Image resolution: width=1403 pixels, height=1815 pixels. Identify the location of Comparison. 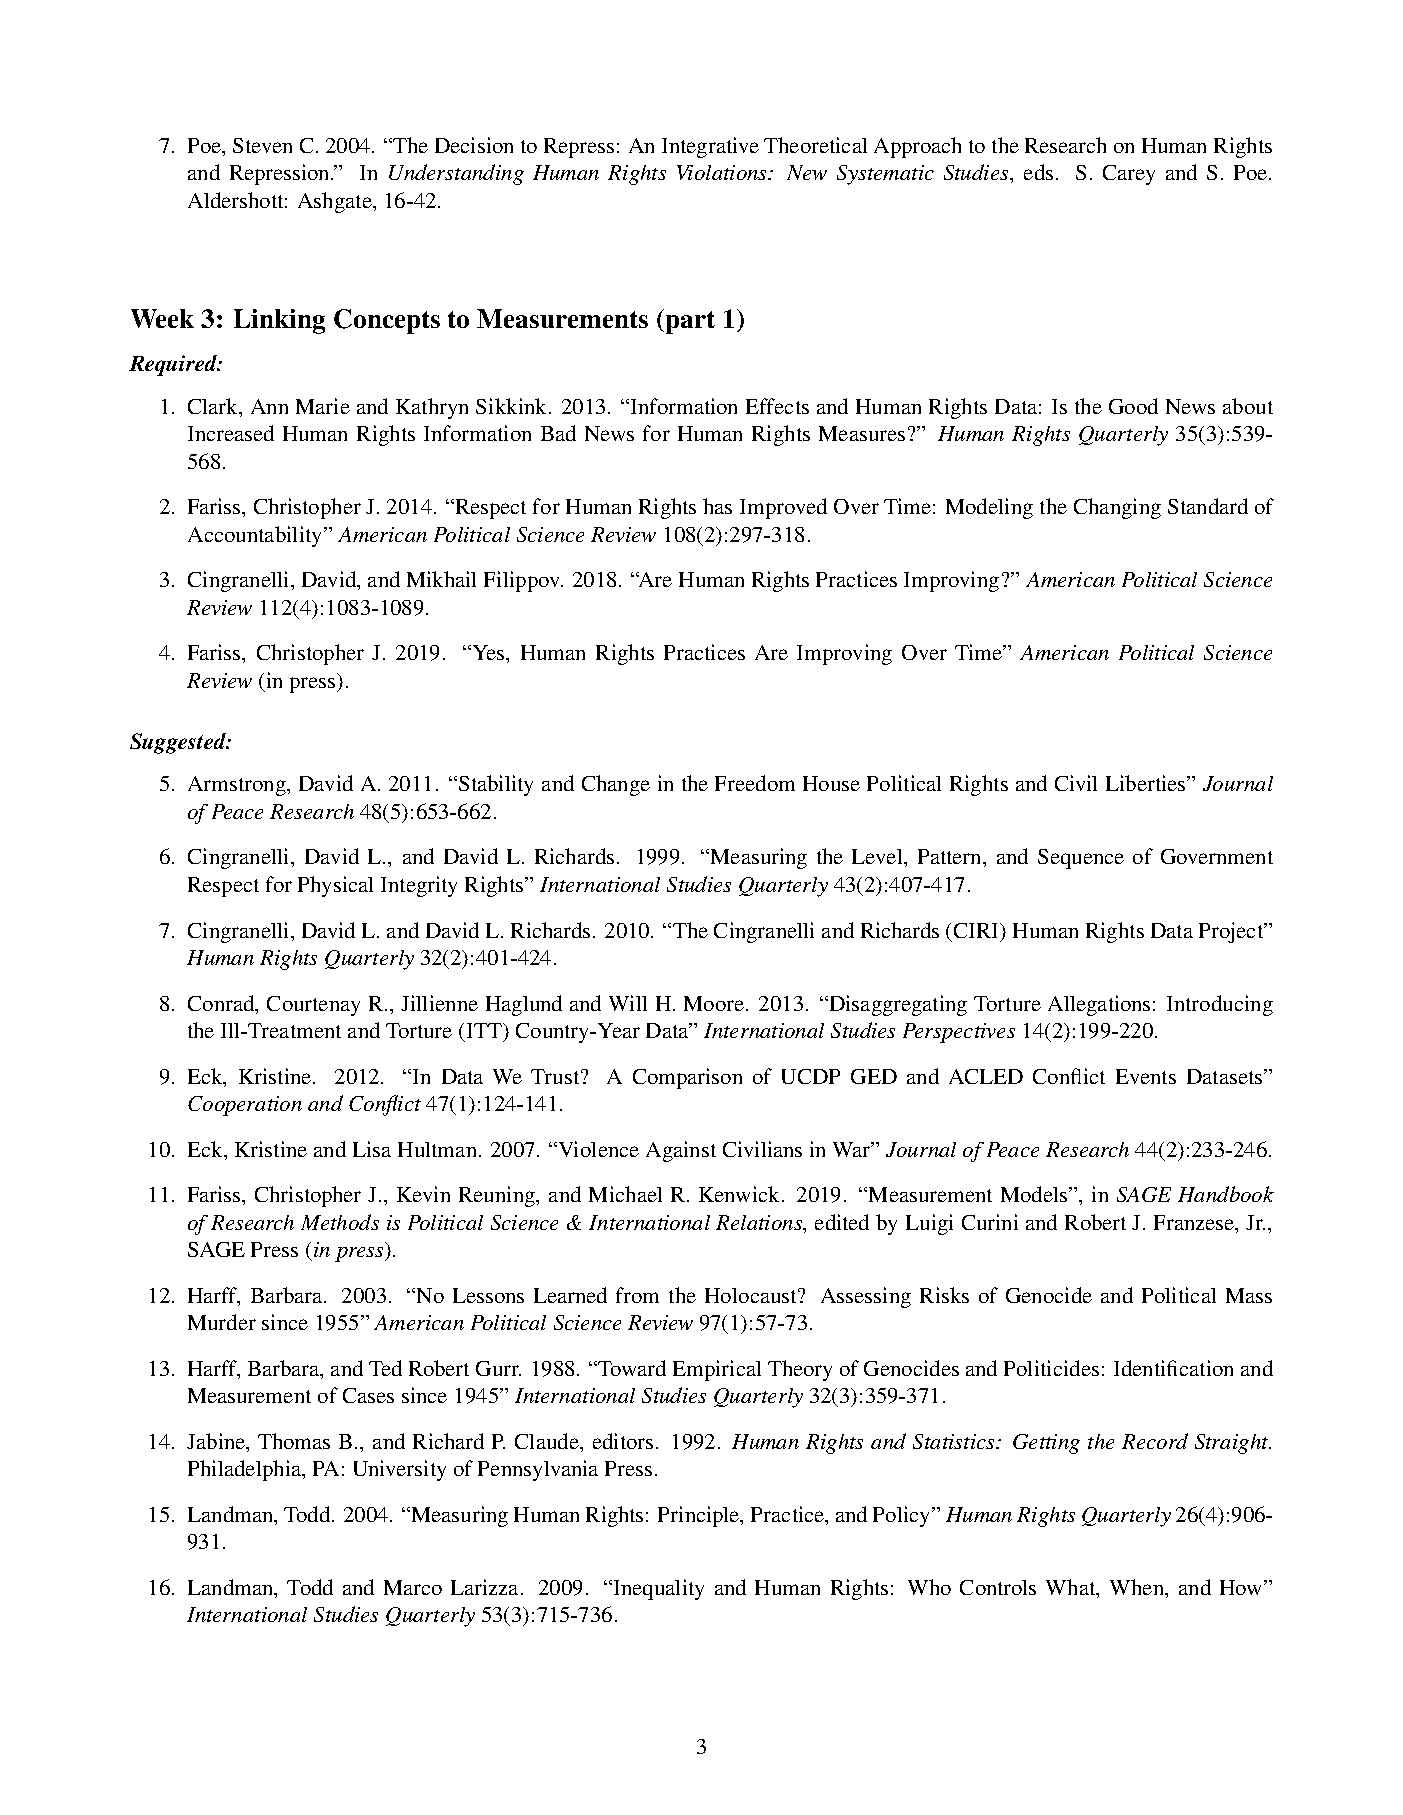
(687, 1078).
